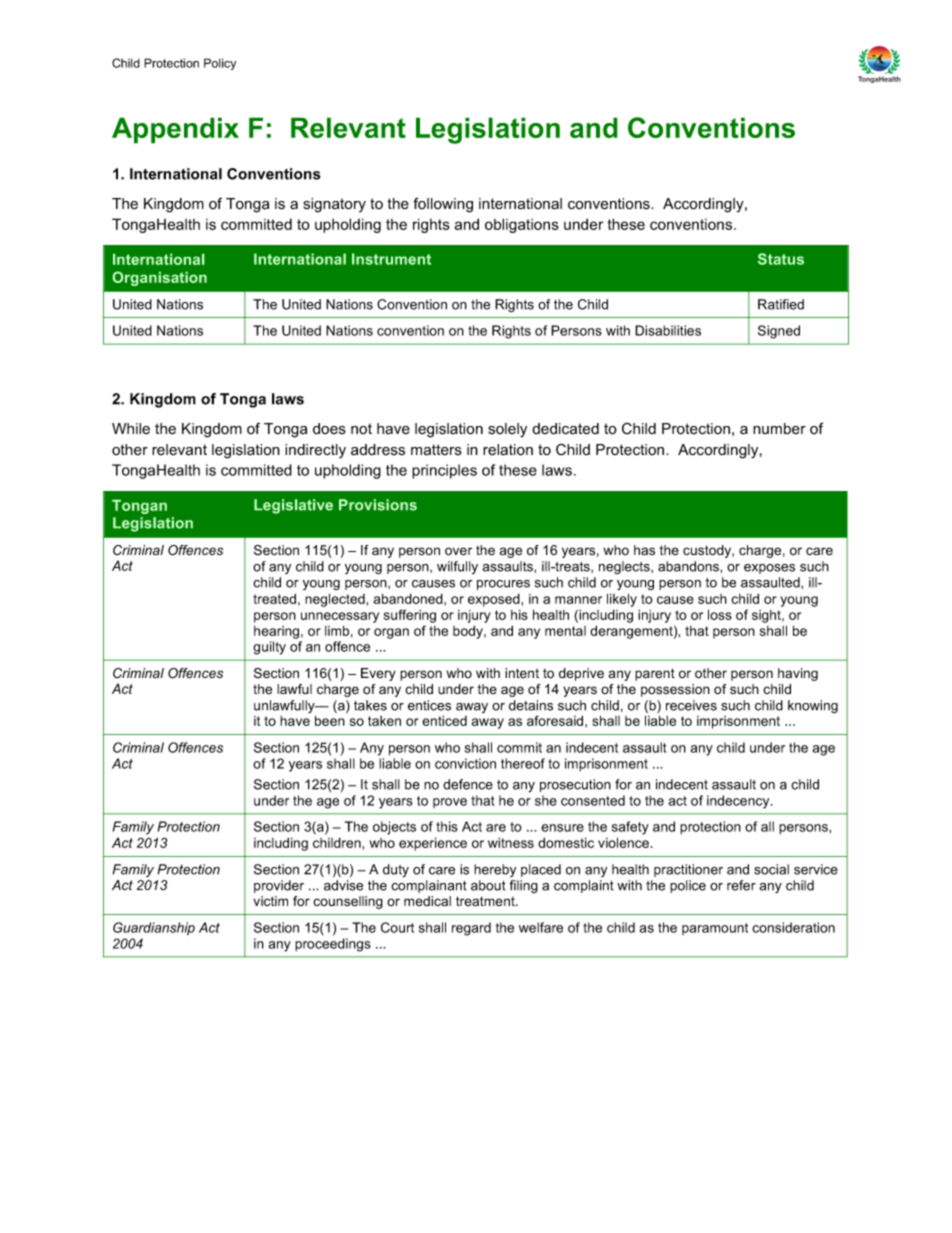 This screenshot has width=952, height=1233. What do you see at coordinates (691, 705) in the screenshot?
I see `receives` at bounding box center [691, 705].
